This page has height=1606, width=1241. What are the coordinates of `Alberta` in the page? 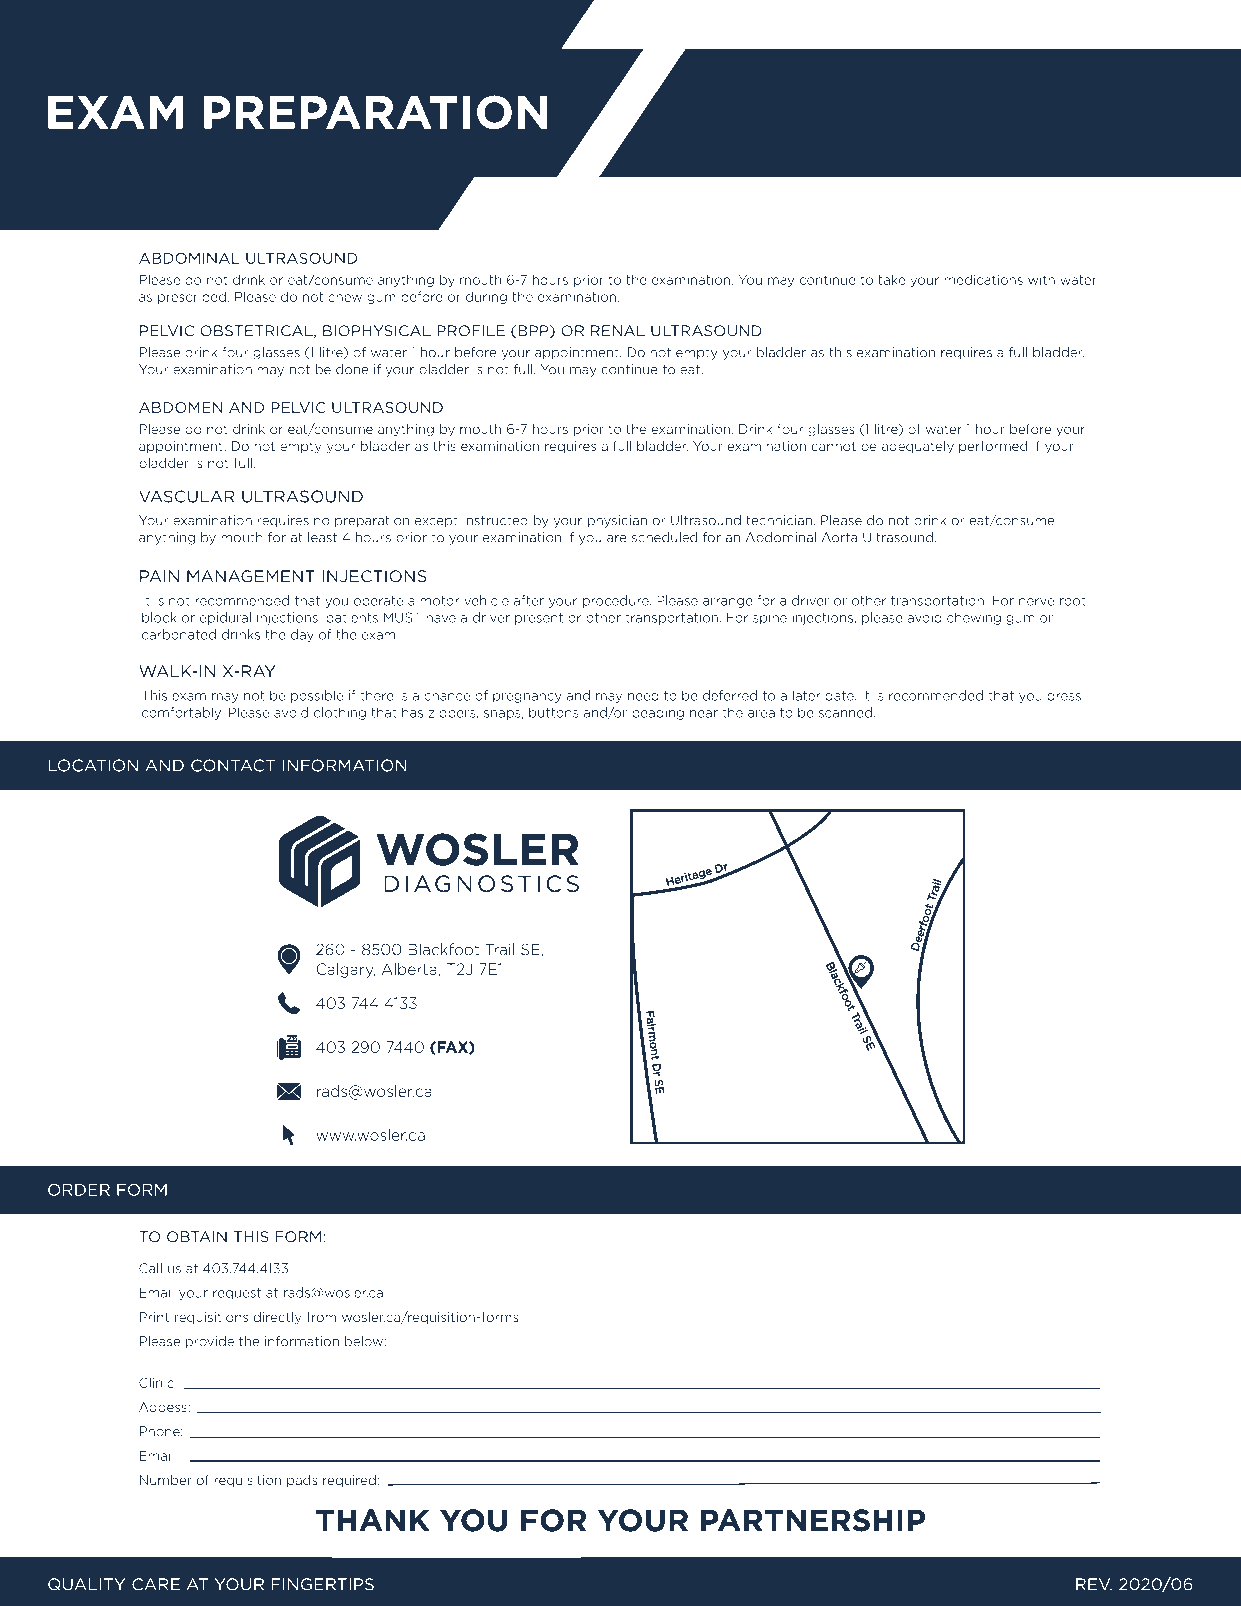 It's located at (409, 969).
